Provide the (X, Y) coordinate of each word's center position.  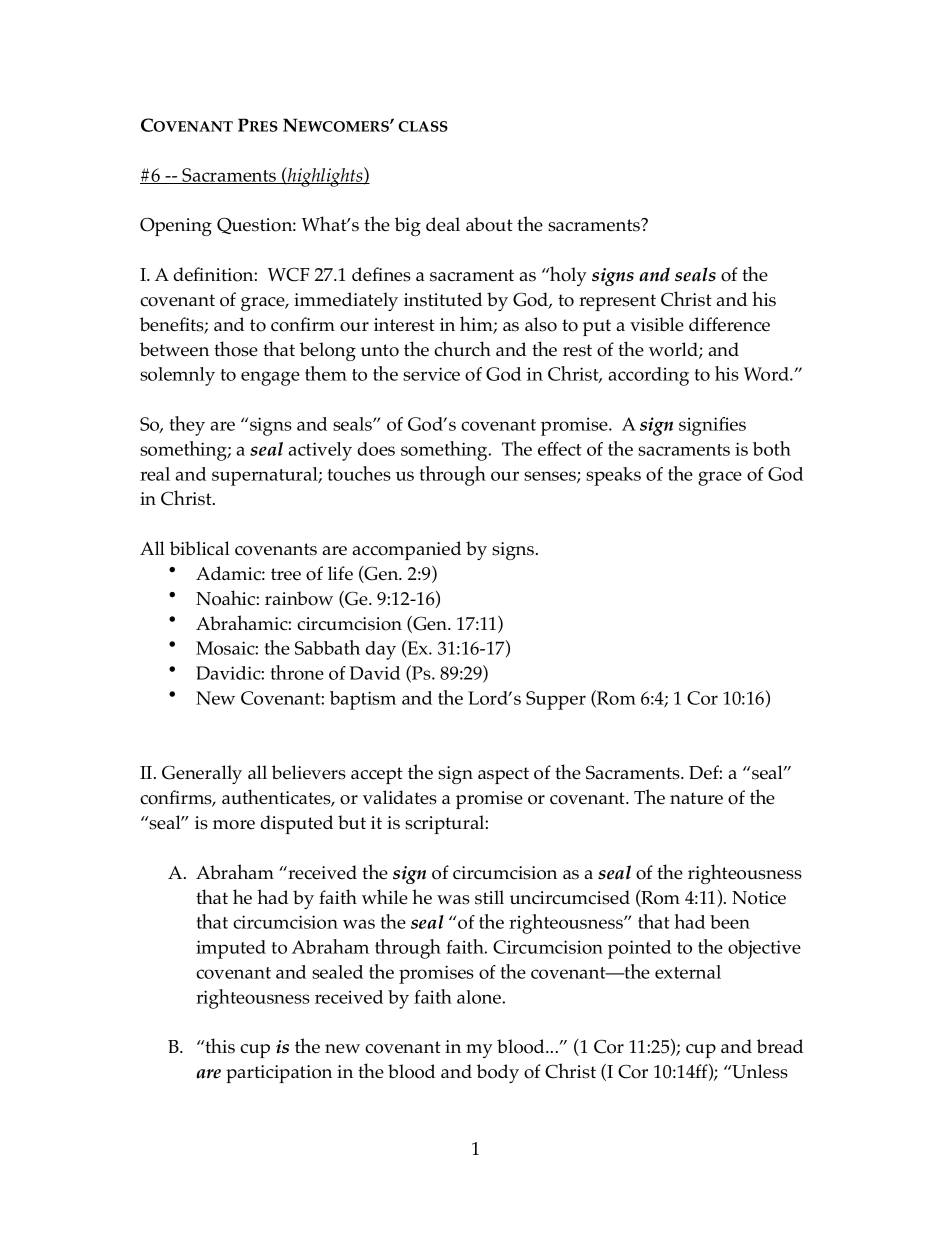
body (498, 1073)
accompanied (407, 550)
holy (567, 276)
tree (286, 574)
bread (780, 1046)
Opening (176, 226)
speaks (613, 476)
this (219, 1046)
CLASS (423, 126)
